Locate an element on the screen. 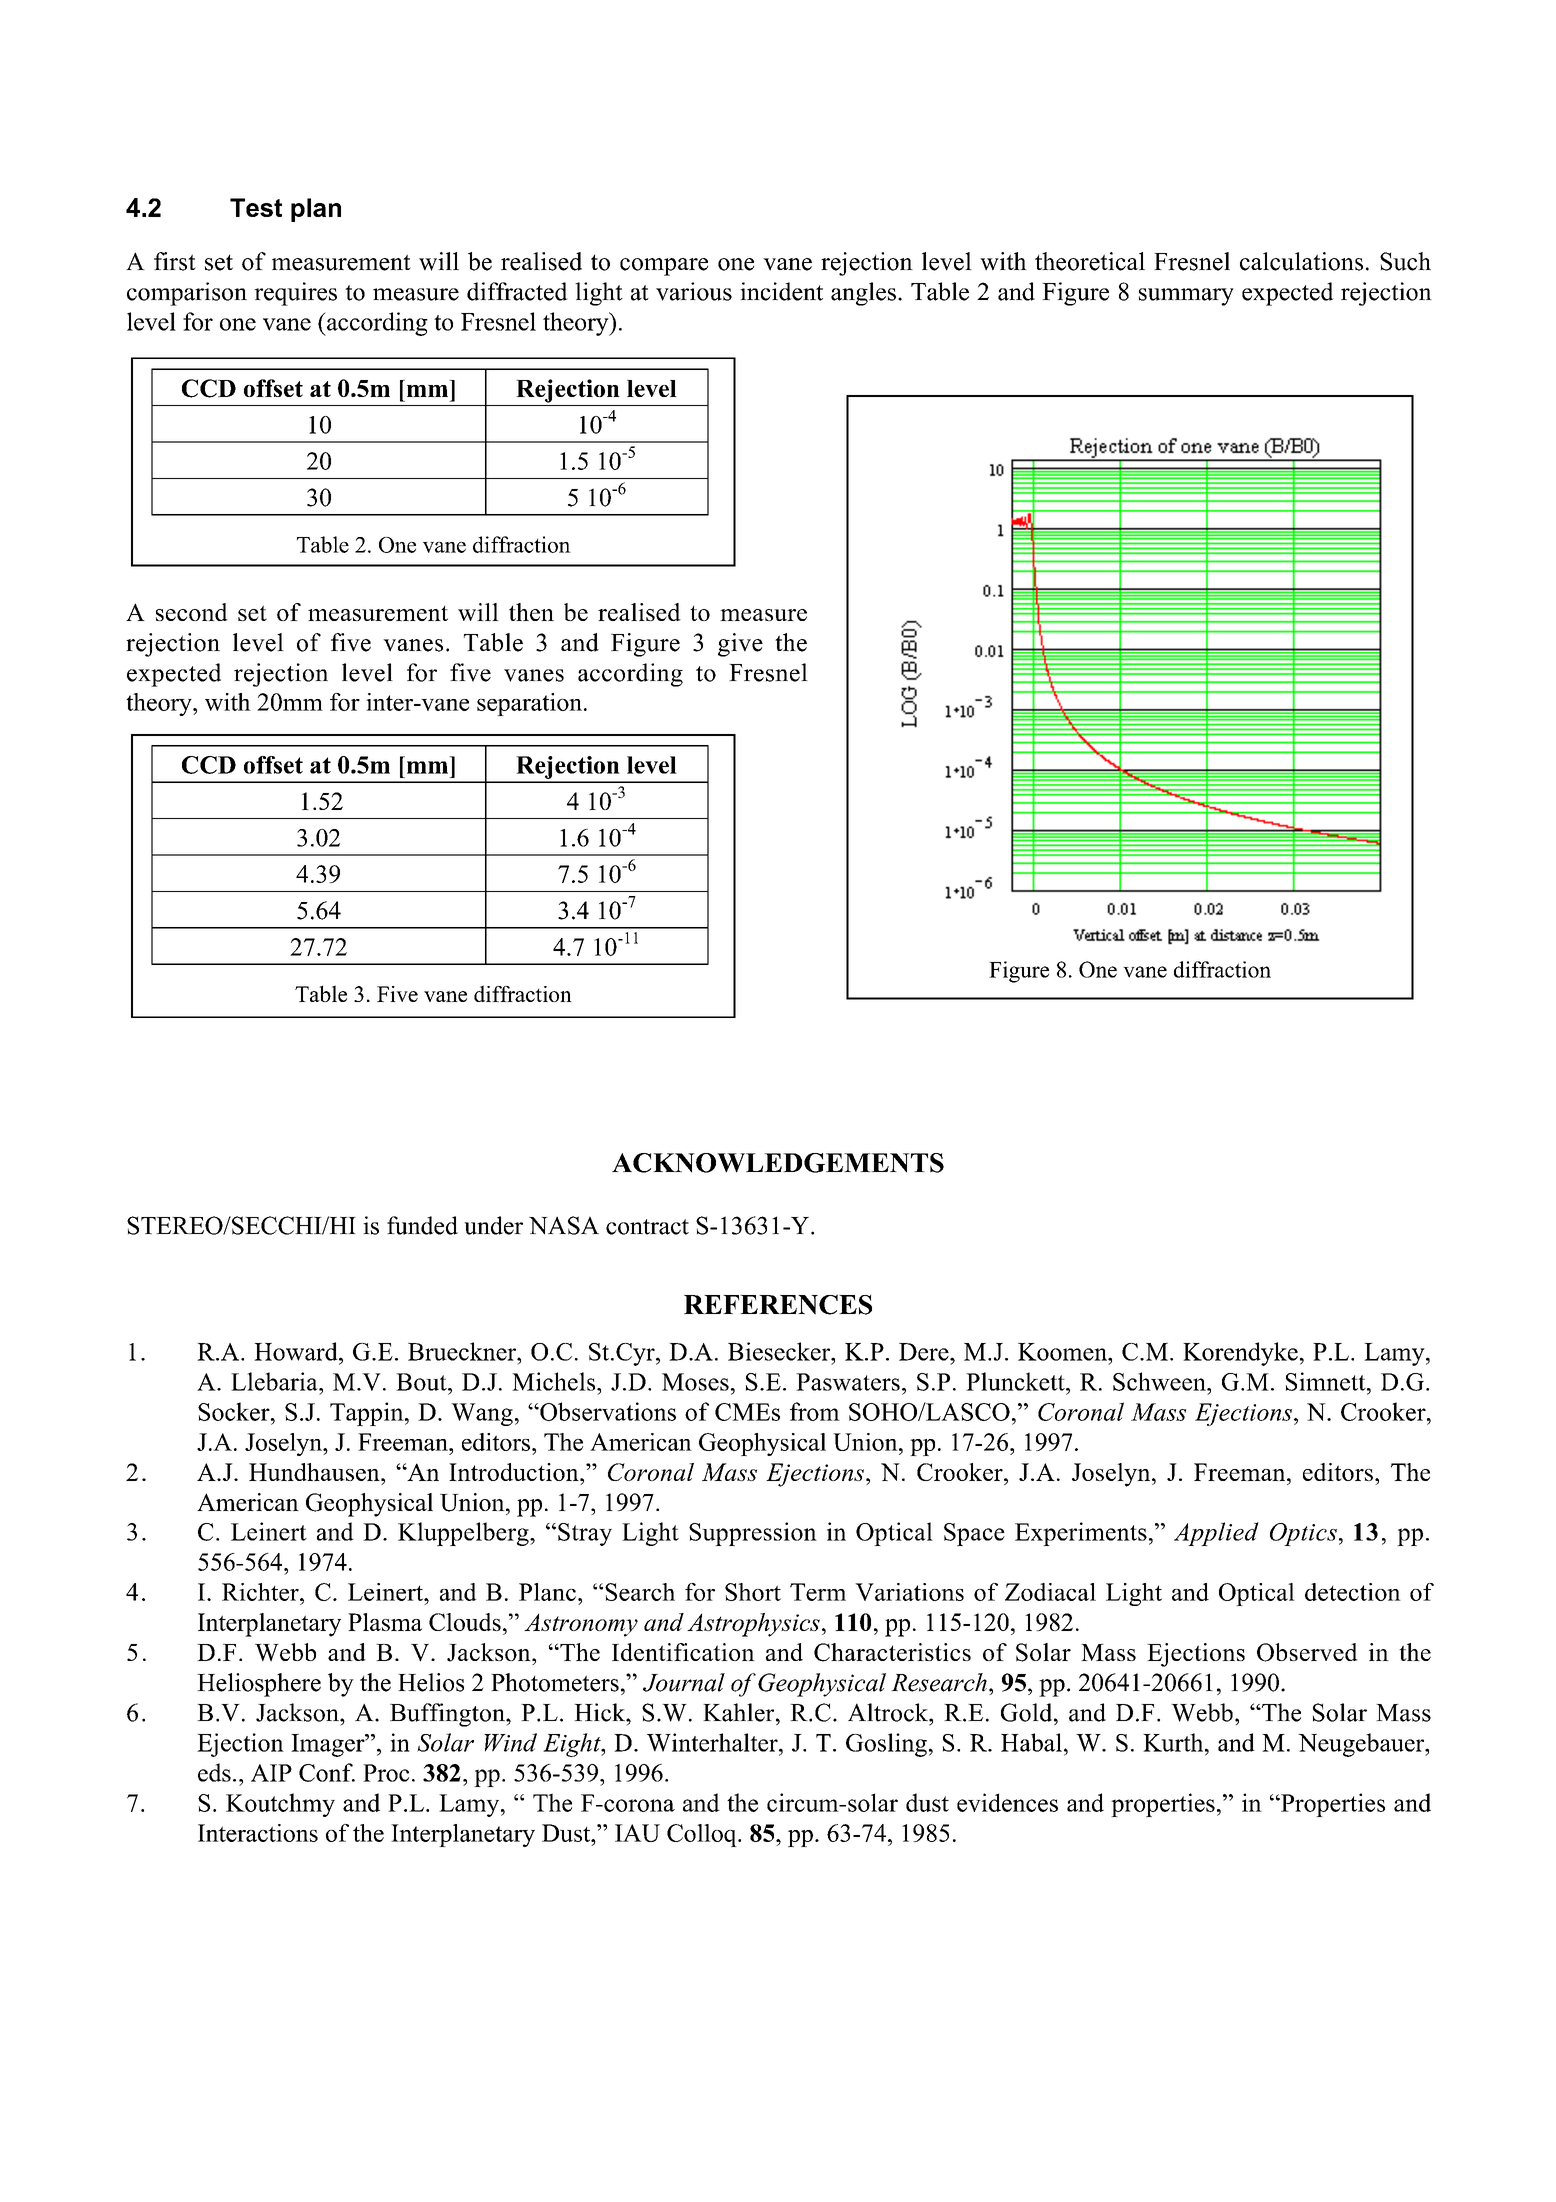  Conf is located at coordinates (327, 1772).
